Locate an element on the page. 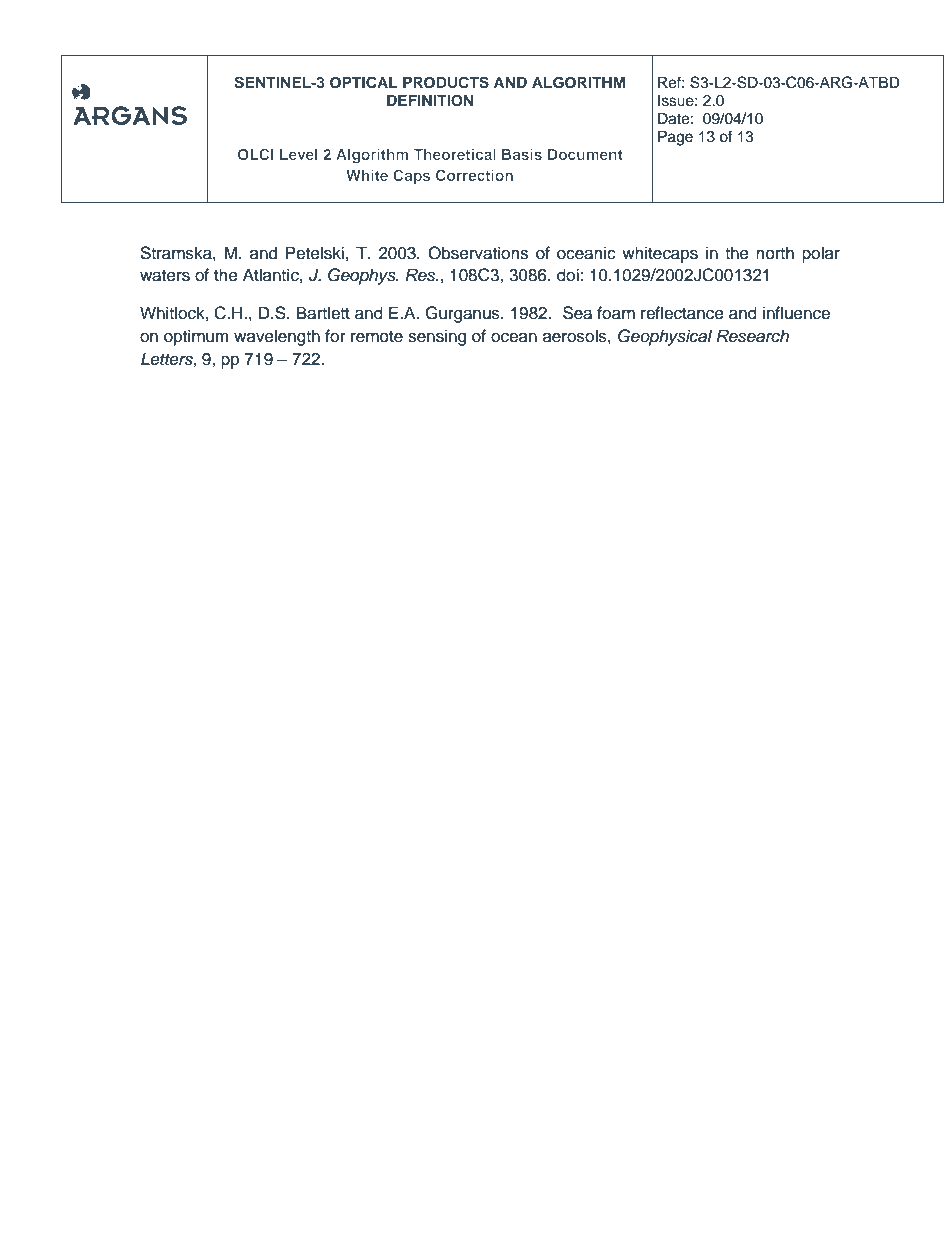 The height and width of the image is (1233, 952). polar is located at coordinates (821, 254).
